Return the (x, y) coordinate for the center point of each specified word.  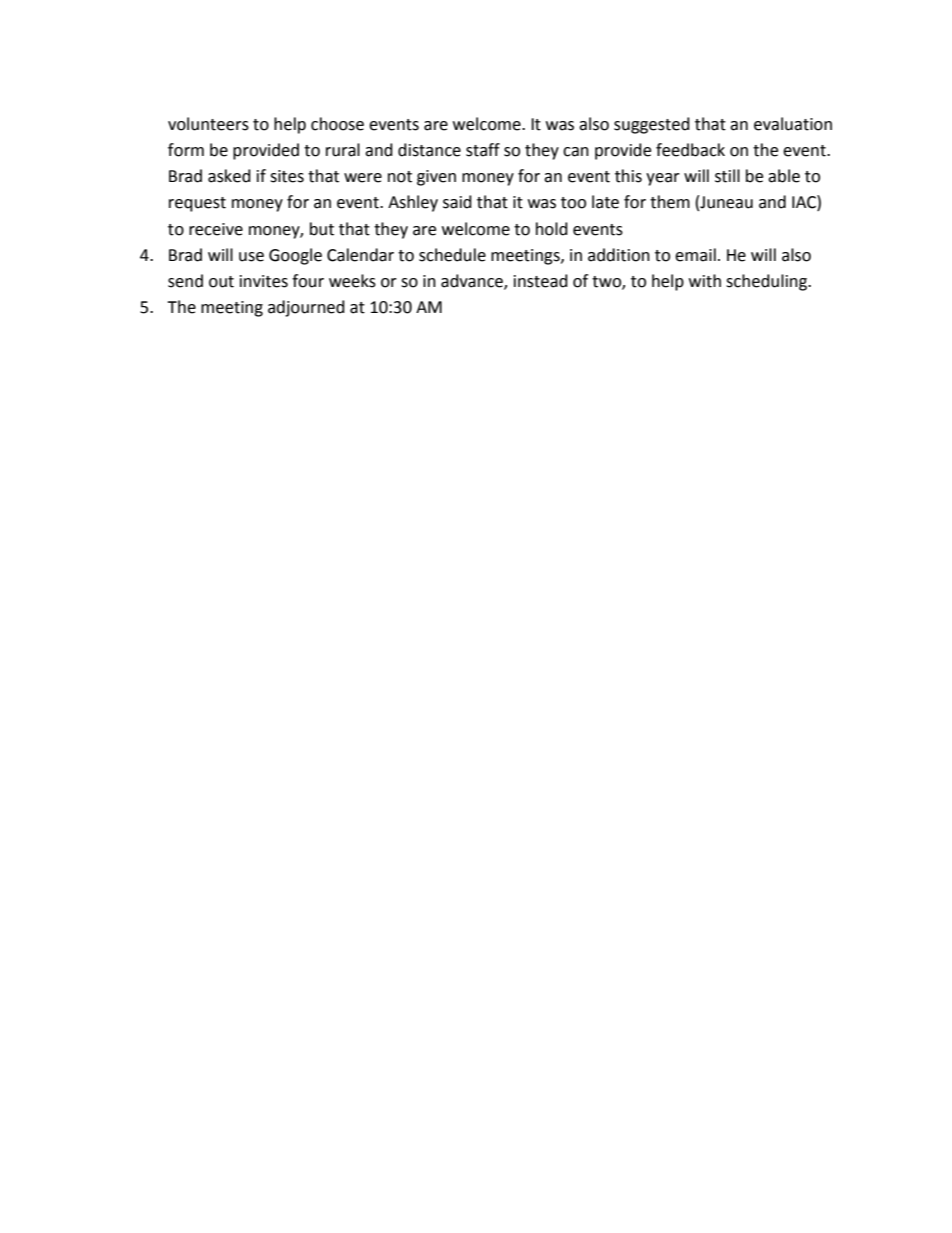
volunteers (208, 124)
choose (337, 124)
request (197, 204)
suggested (652, 125)
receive (216, 229)
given (436, 178)
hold (552, 229)
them (670, 202)
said (457, 202)
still (727, 176)
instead (541, 281)
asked (229, 176)
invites (264, 281)
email (695, 255)
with (705, 281)
